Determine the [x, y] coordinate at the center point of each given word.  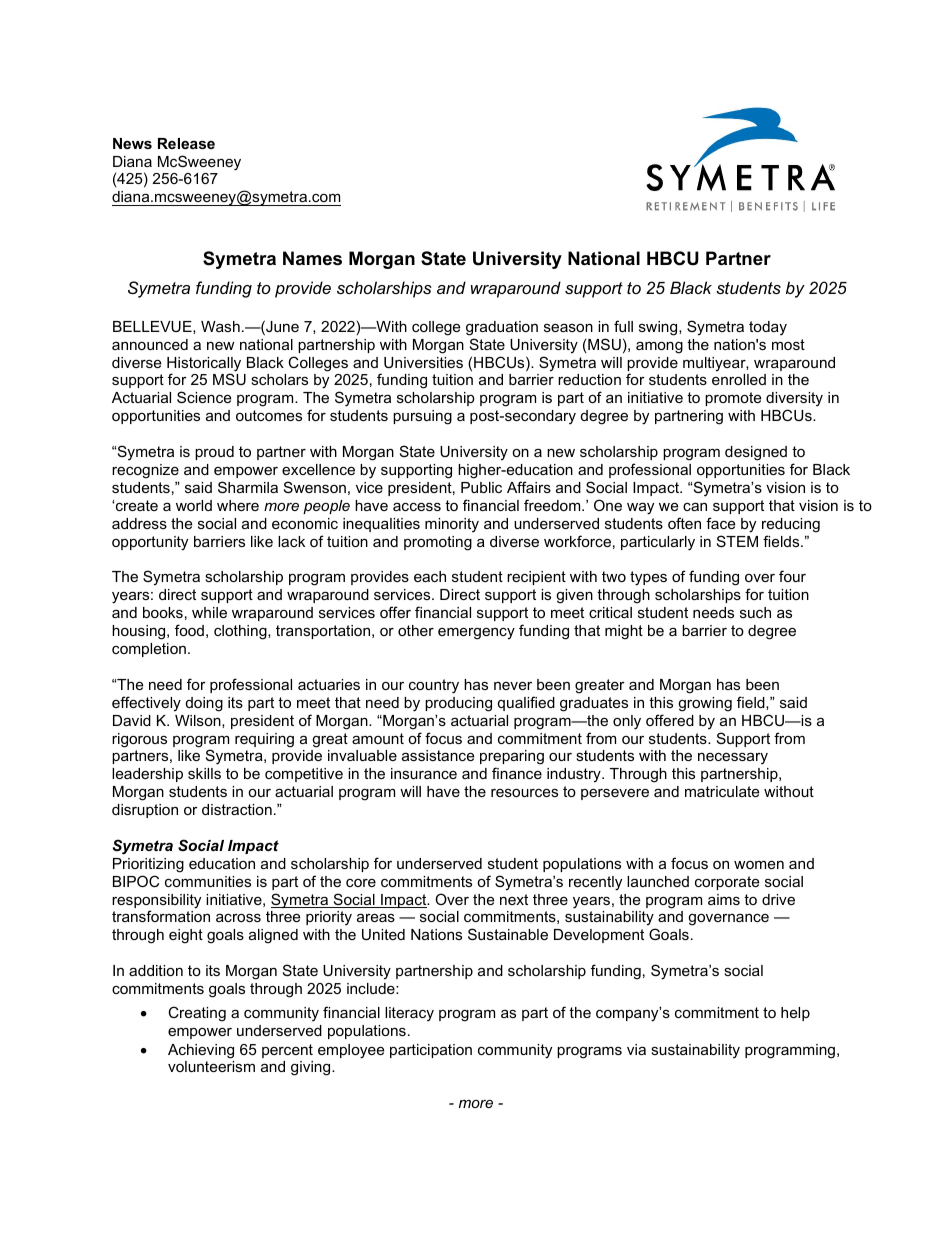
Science [204, 397]
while [209, 612]
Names [312, 258]
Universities [423, 362]
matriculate [722, 791]
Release [186, 143]
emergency [476, 633]
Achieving [201, 1051]
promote [733, 399]
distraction [237, 809]
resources [524, 792]
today [768, 328]
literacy [409, 1014]
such [755, 612]
